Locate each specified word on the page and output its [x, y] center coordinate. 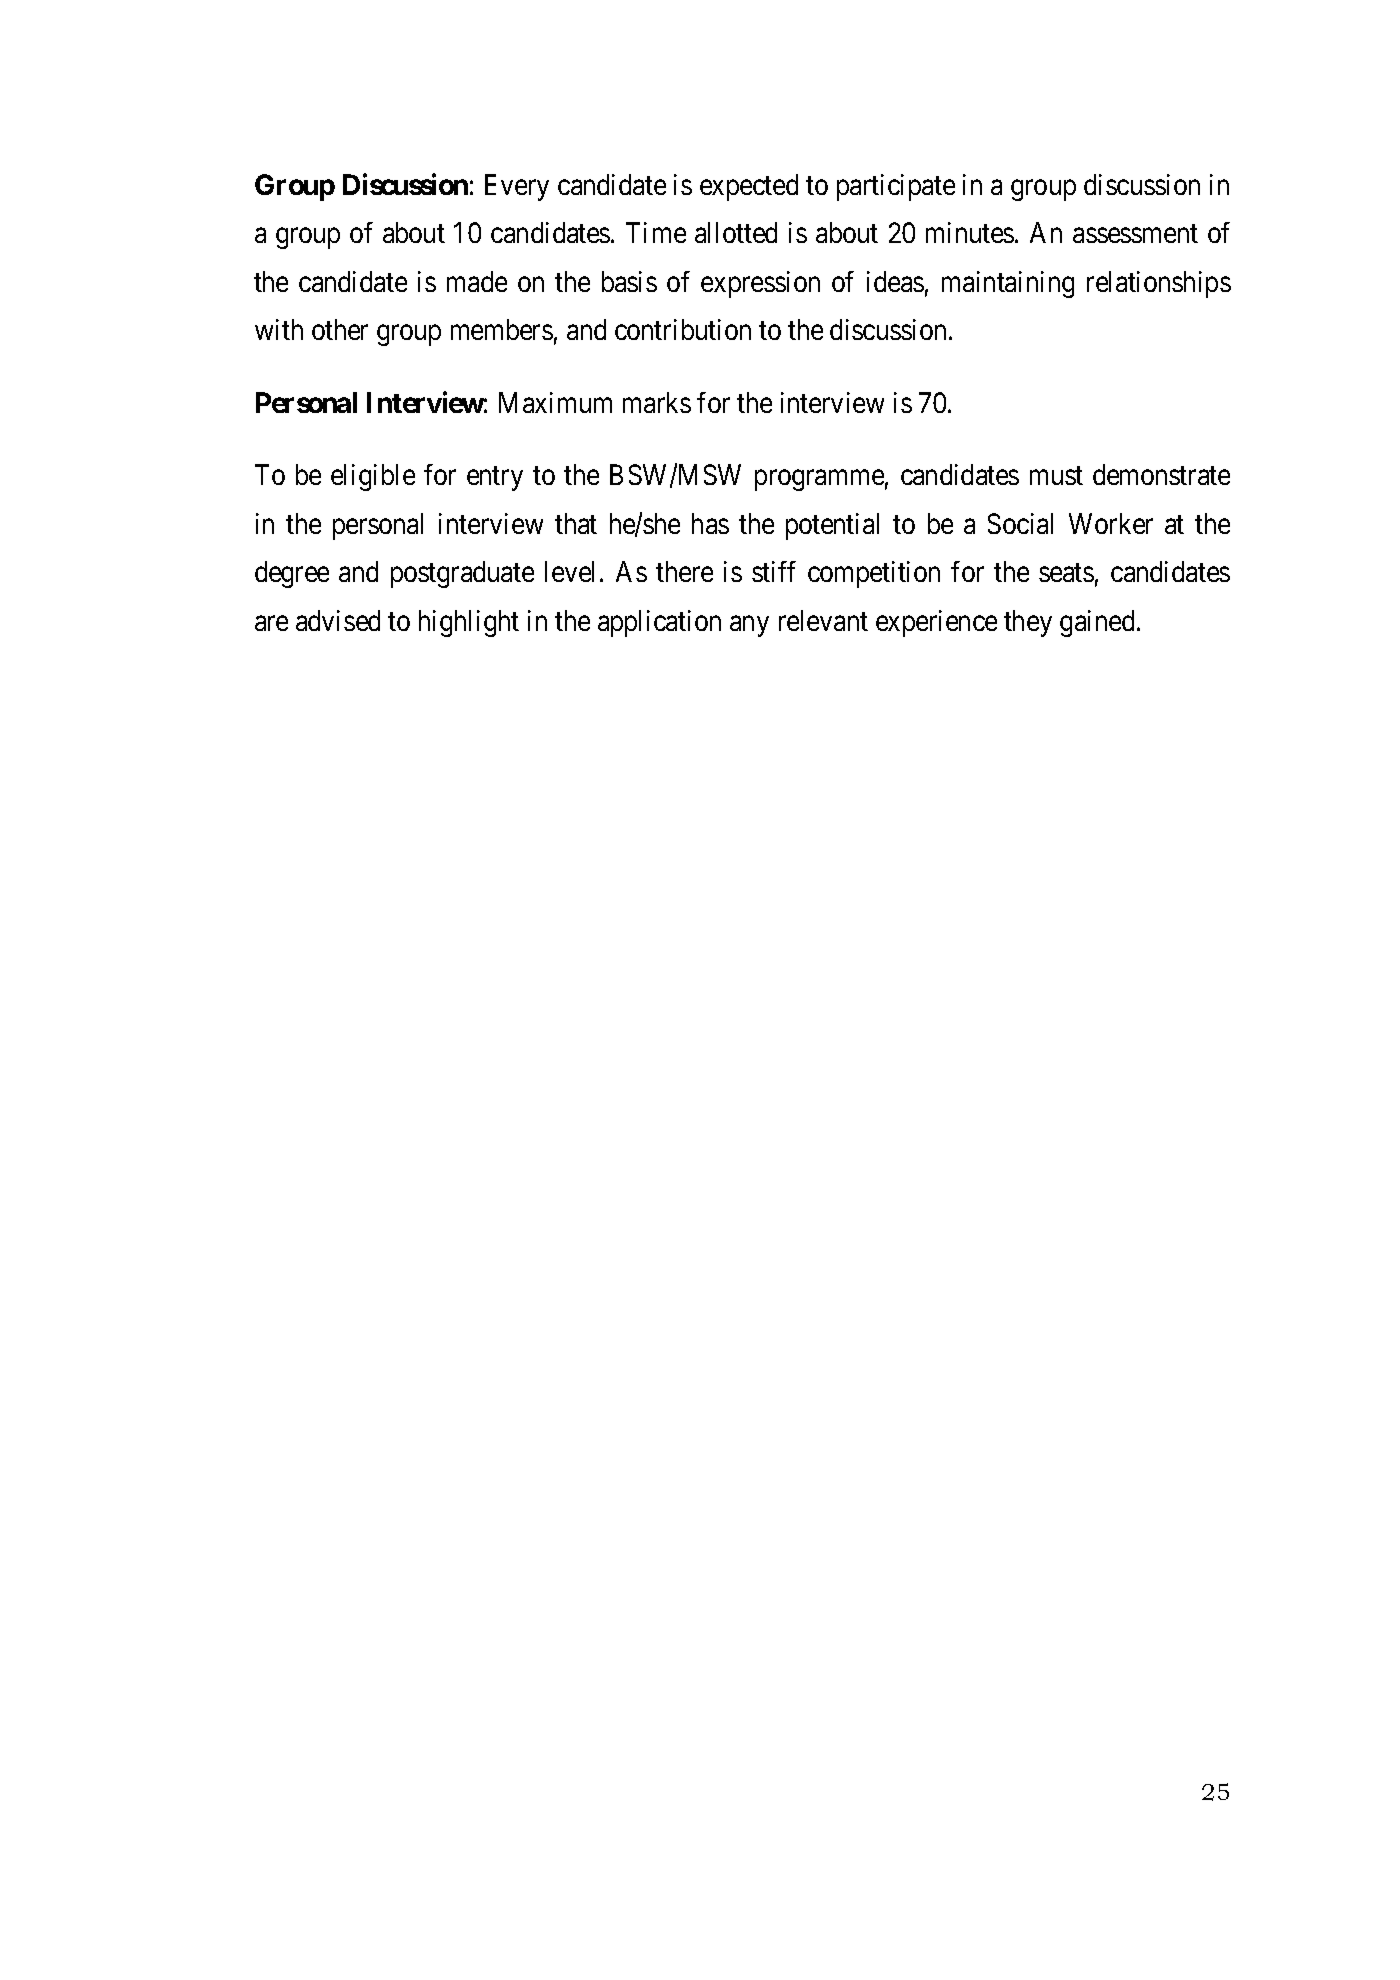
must [1056, 476]
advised [338, 620]
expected [749, 187]
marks [657, 402]
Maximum [555, 402]
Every [517, 187]
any [749, 626]
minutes [970, 232]
